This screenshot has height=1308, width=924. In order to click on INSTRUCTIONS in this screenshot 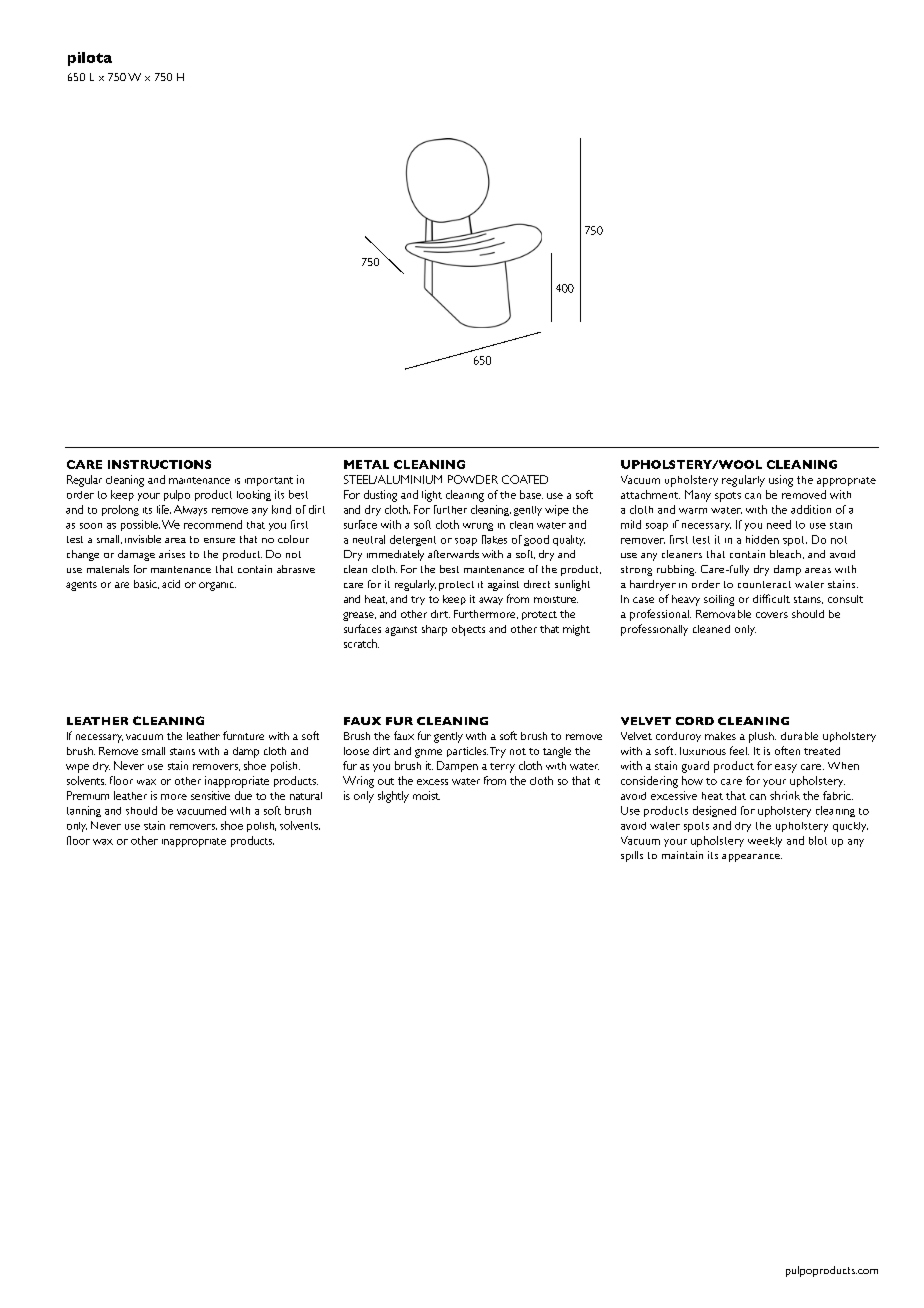, I will do `click(159, 464)`.
